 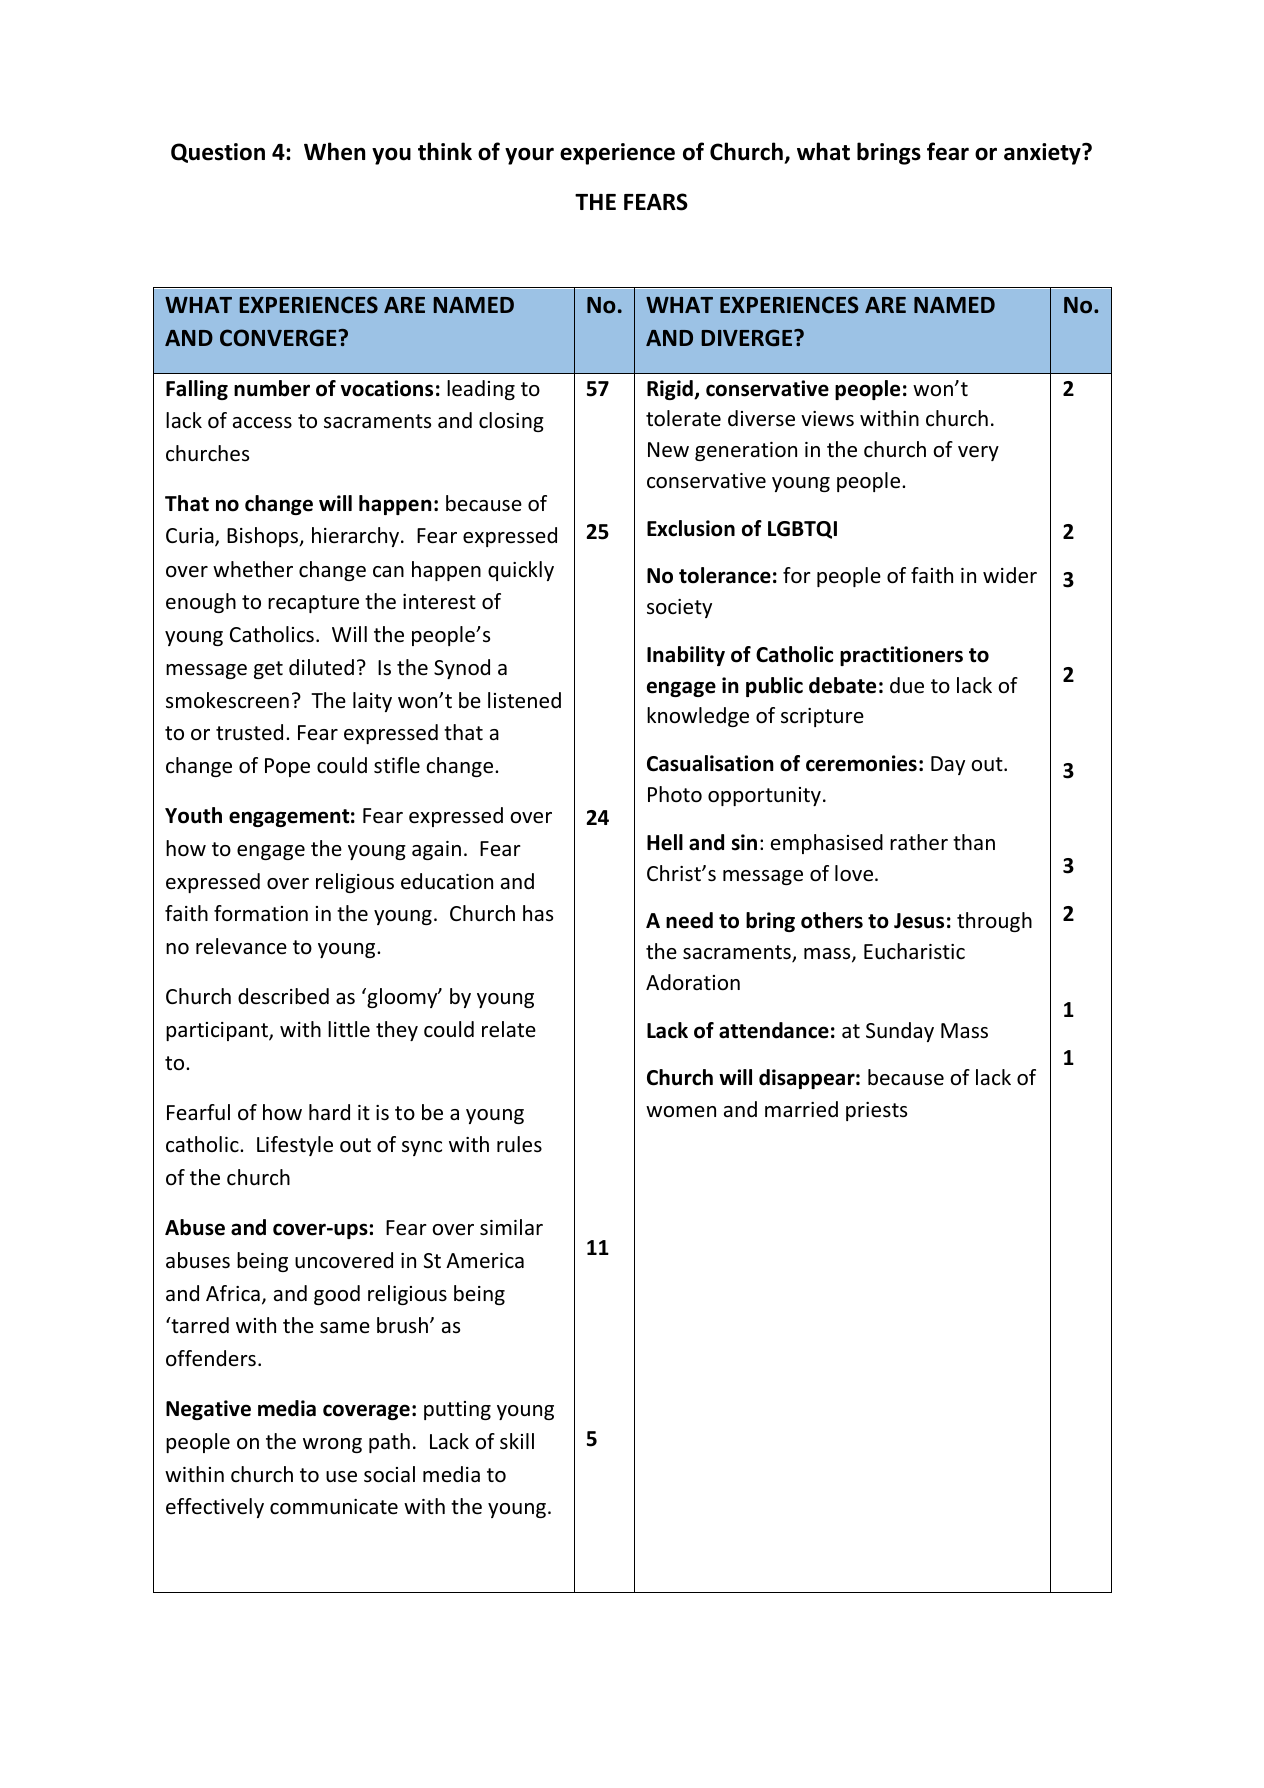 What do you see at coordinates (334, 151) in the image?
I see `When` at bounding box center [334, 151].
